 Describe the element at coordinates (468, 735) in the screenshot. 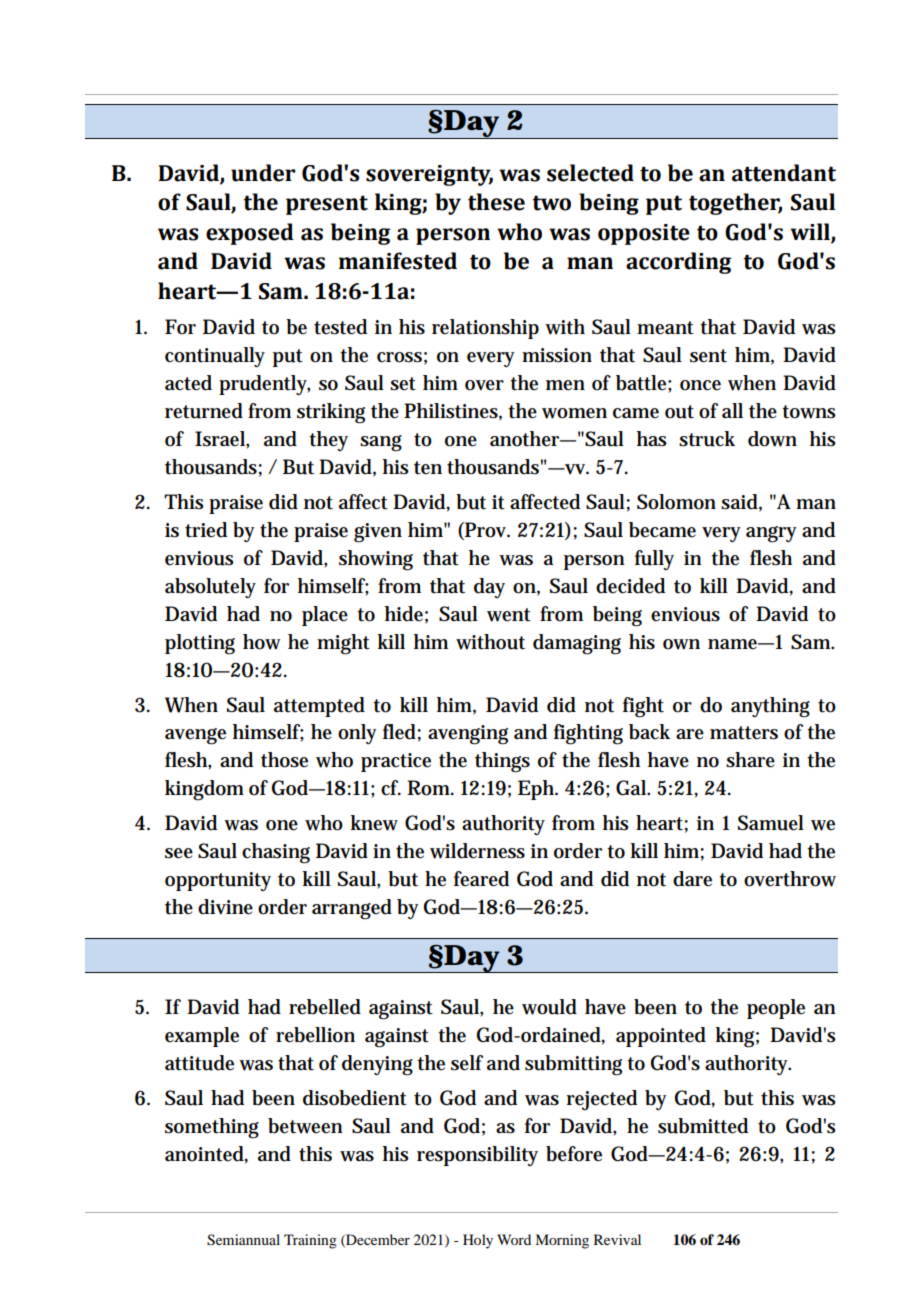

I see `avenging` at that location.
